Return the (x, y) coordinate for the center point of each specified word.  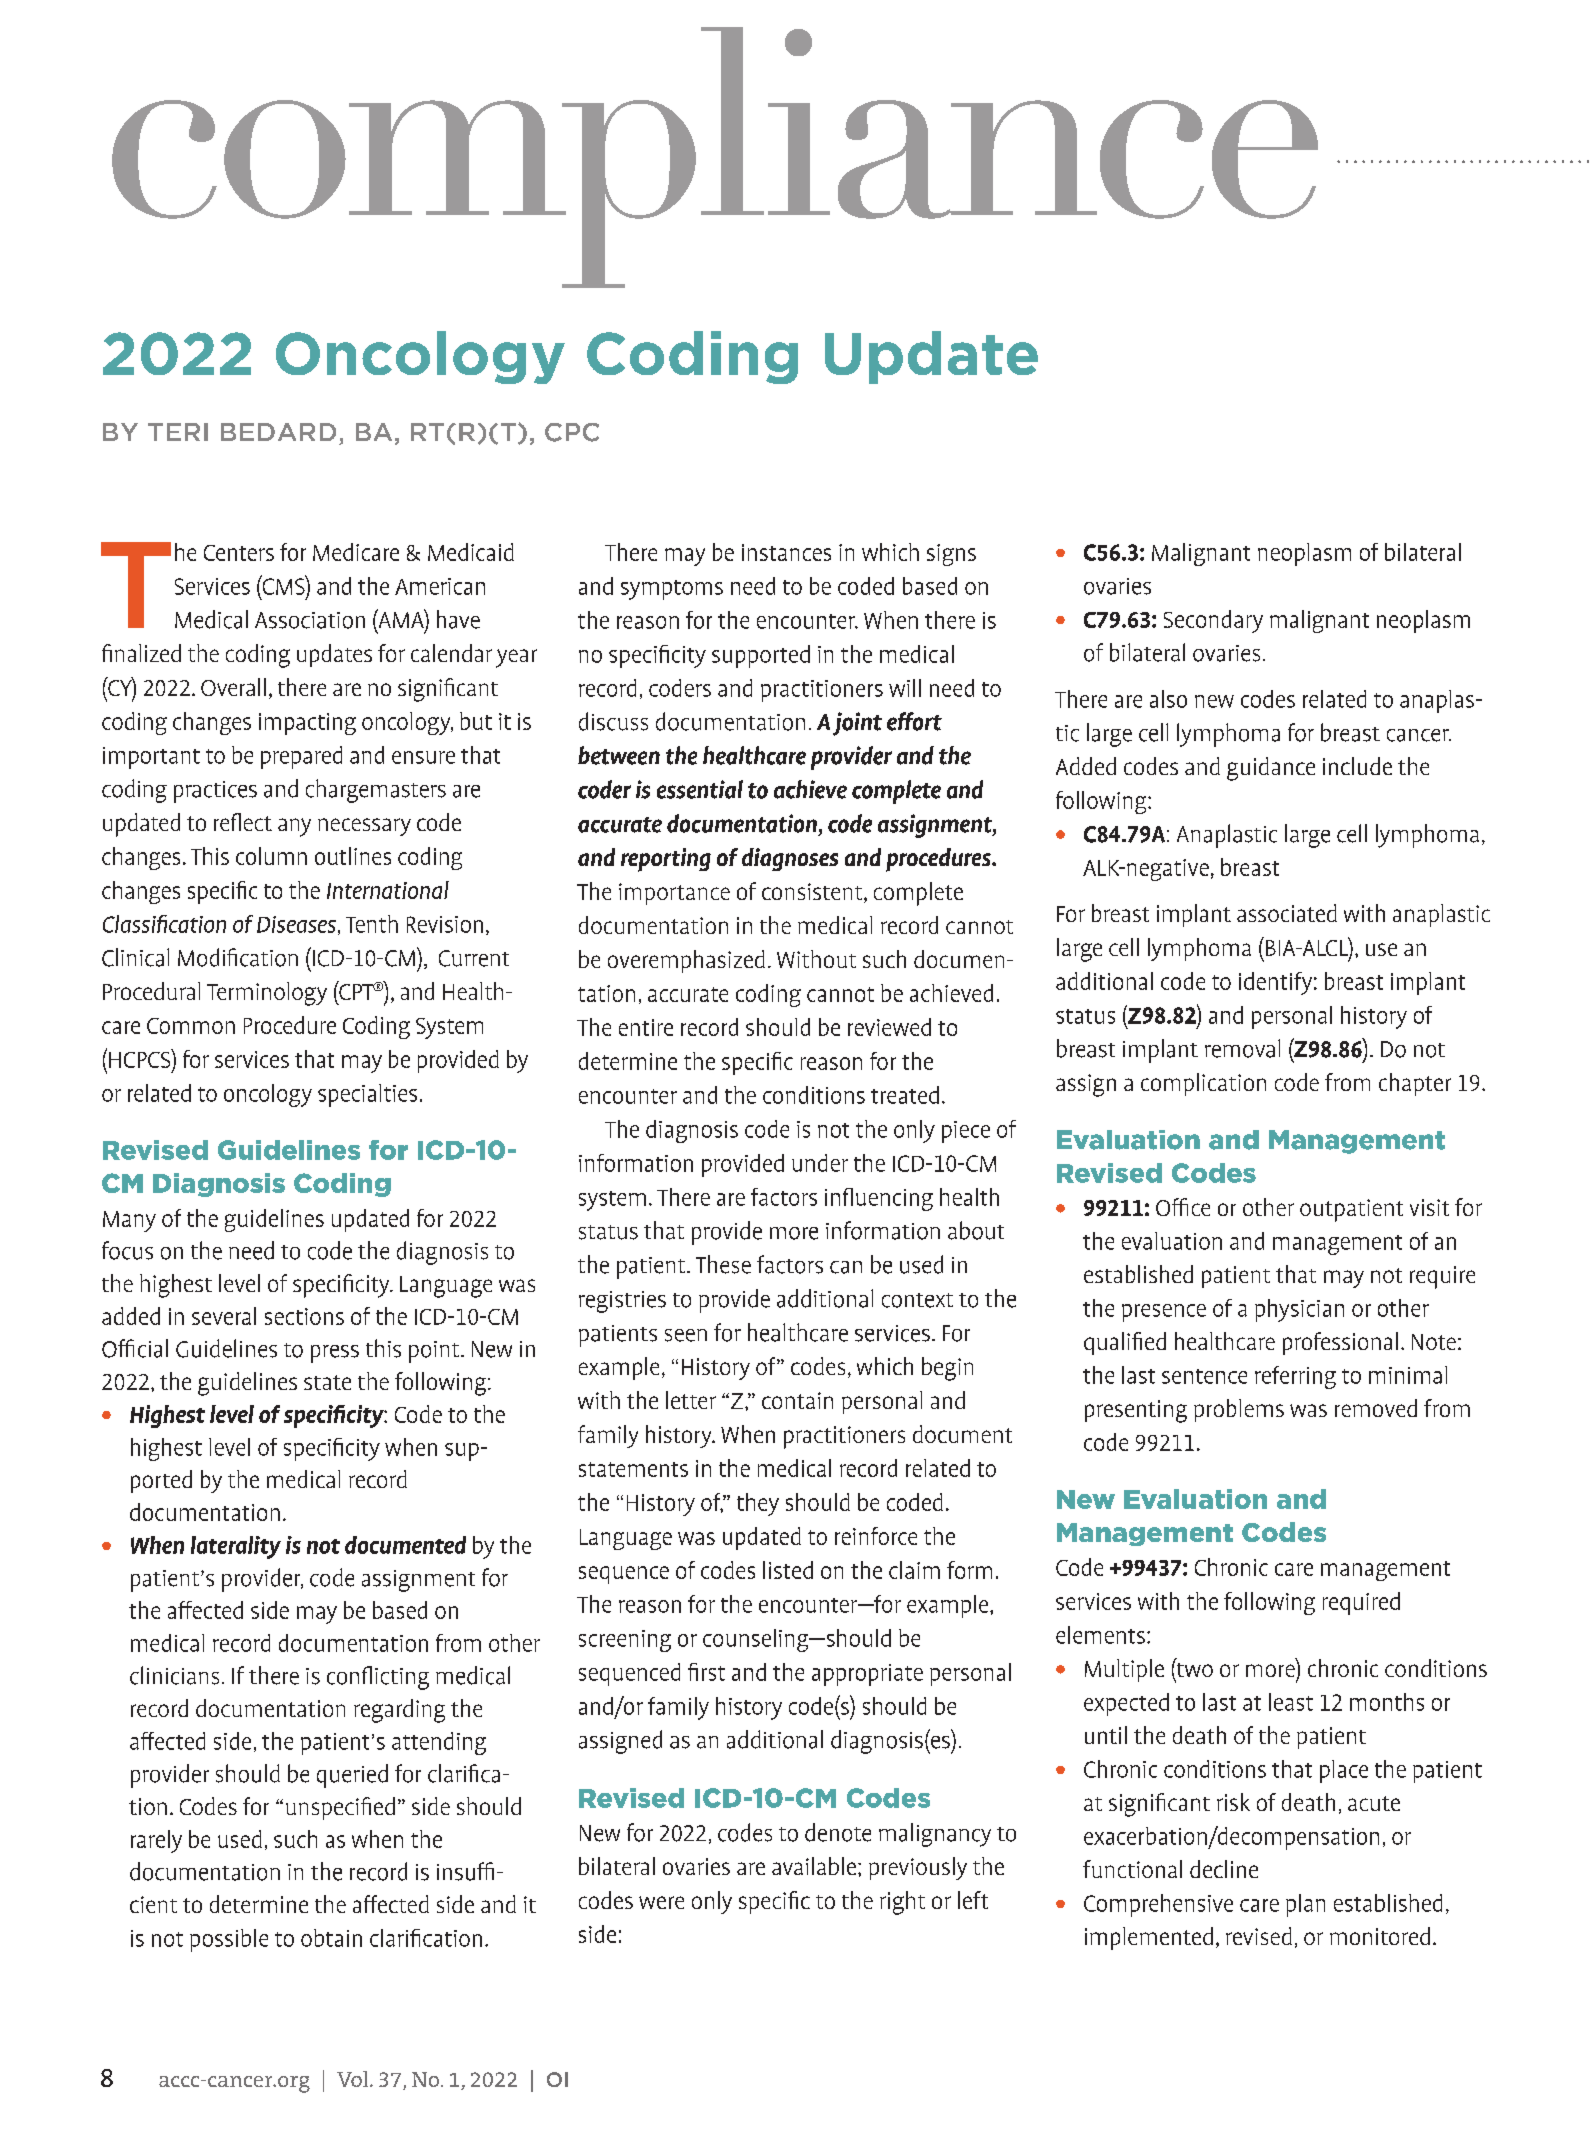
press (335, 1354)
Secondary (1213, 621)
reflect (243, 822)
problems (1239, 1410)
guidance (1271, 769)
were (661, 1902)
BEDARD (278, 432)
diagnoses (790, 859)
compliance (715, 157)
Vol (354, 2079)
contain (797, 1400)
